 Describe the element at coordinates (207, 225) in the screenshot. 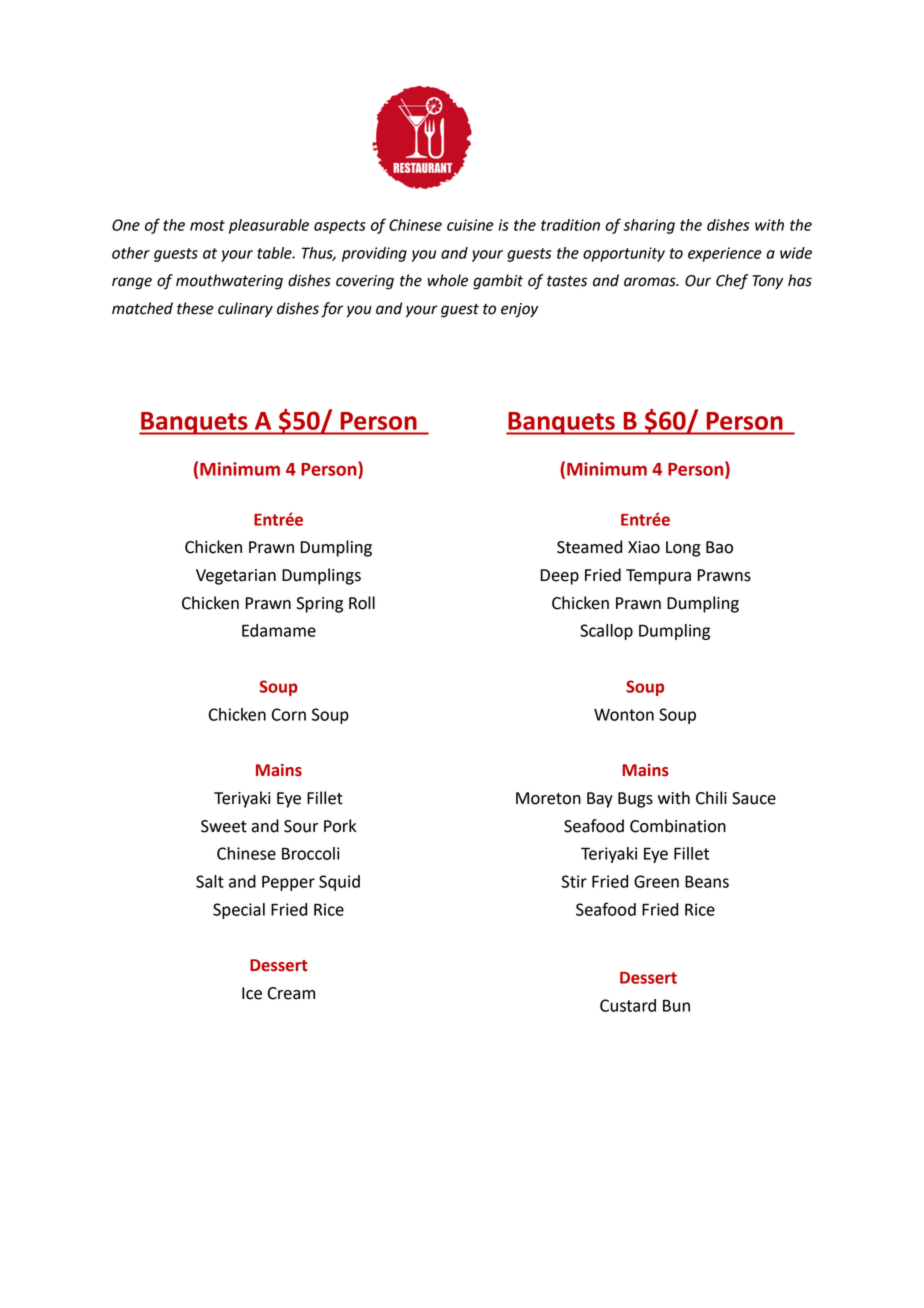

I see `most` at that location.
